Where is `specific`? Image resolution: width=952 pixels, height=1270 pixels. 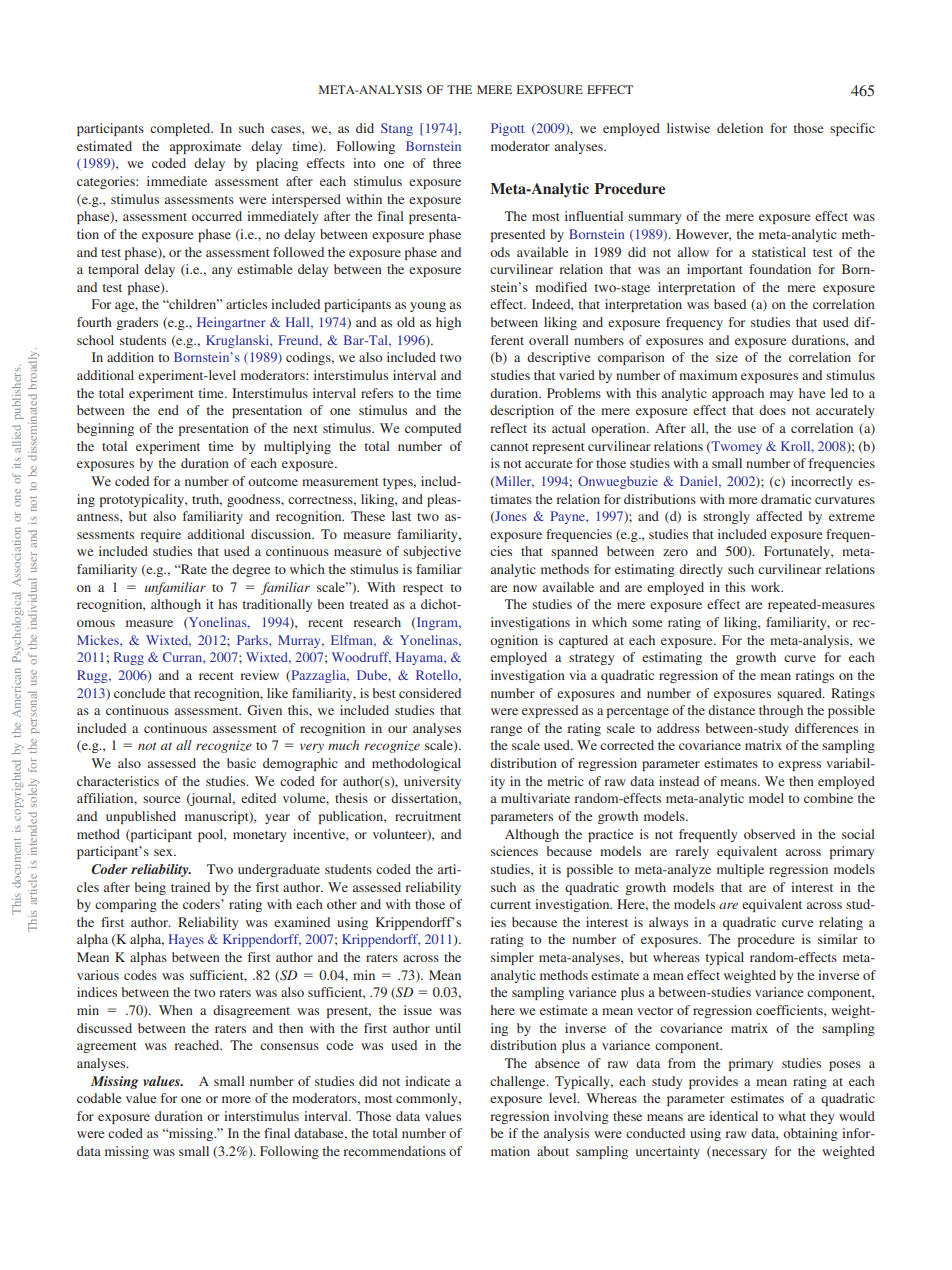 specific is located at coordinates (852, 129).
